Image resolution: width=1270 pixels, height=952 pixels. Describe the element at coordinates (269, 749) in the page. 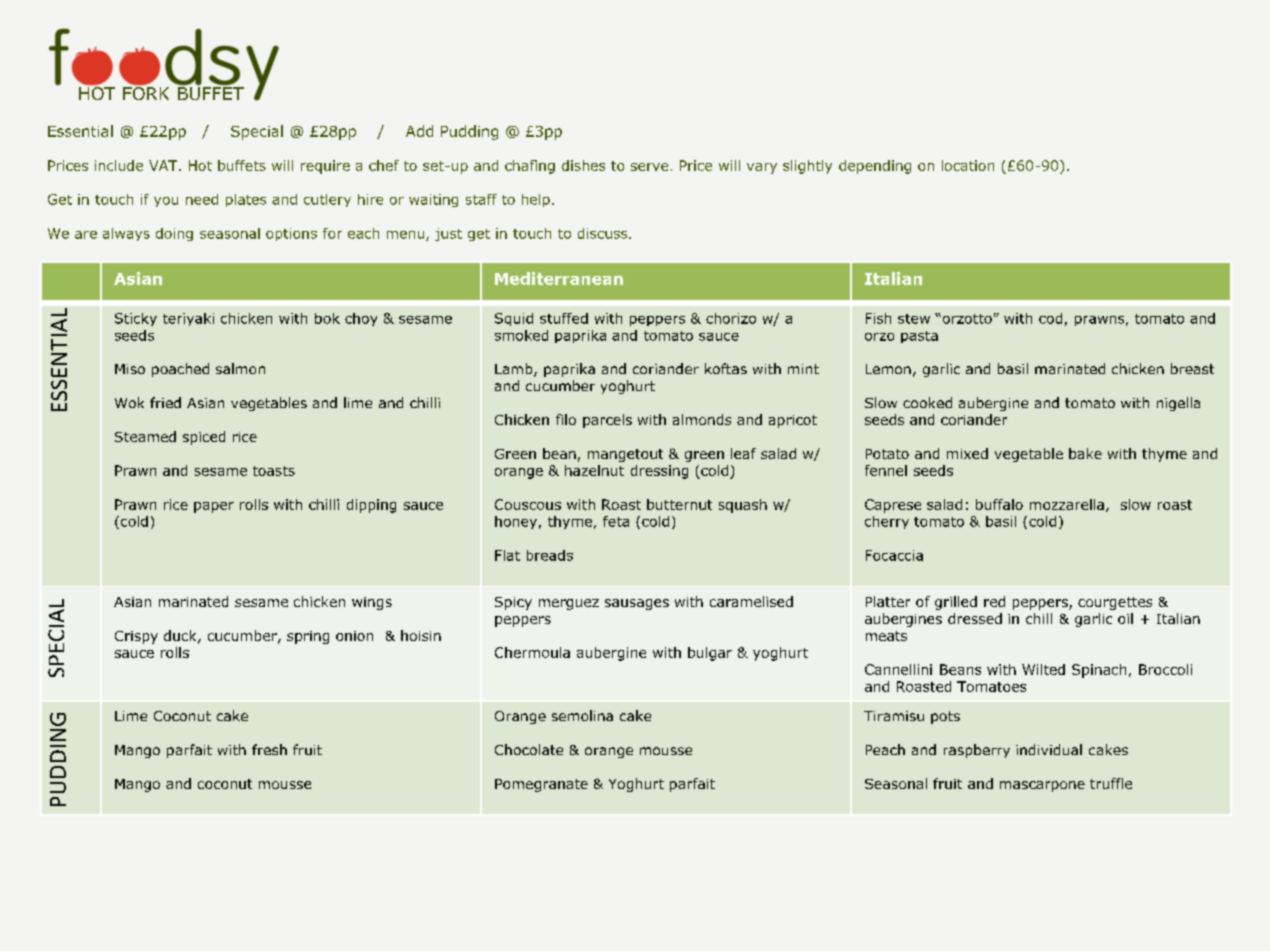

I see `fresh` at that location.
